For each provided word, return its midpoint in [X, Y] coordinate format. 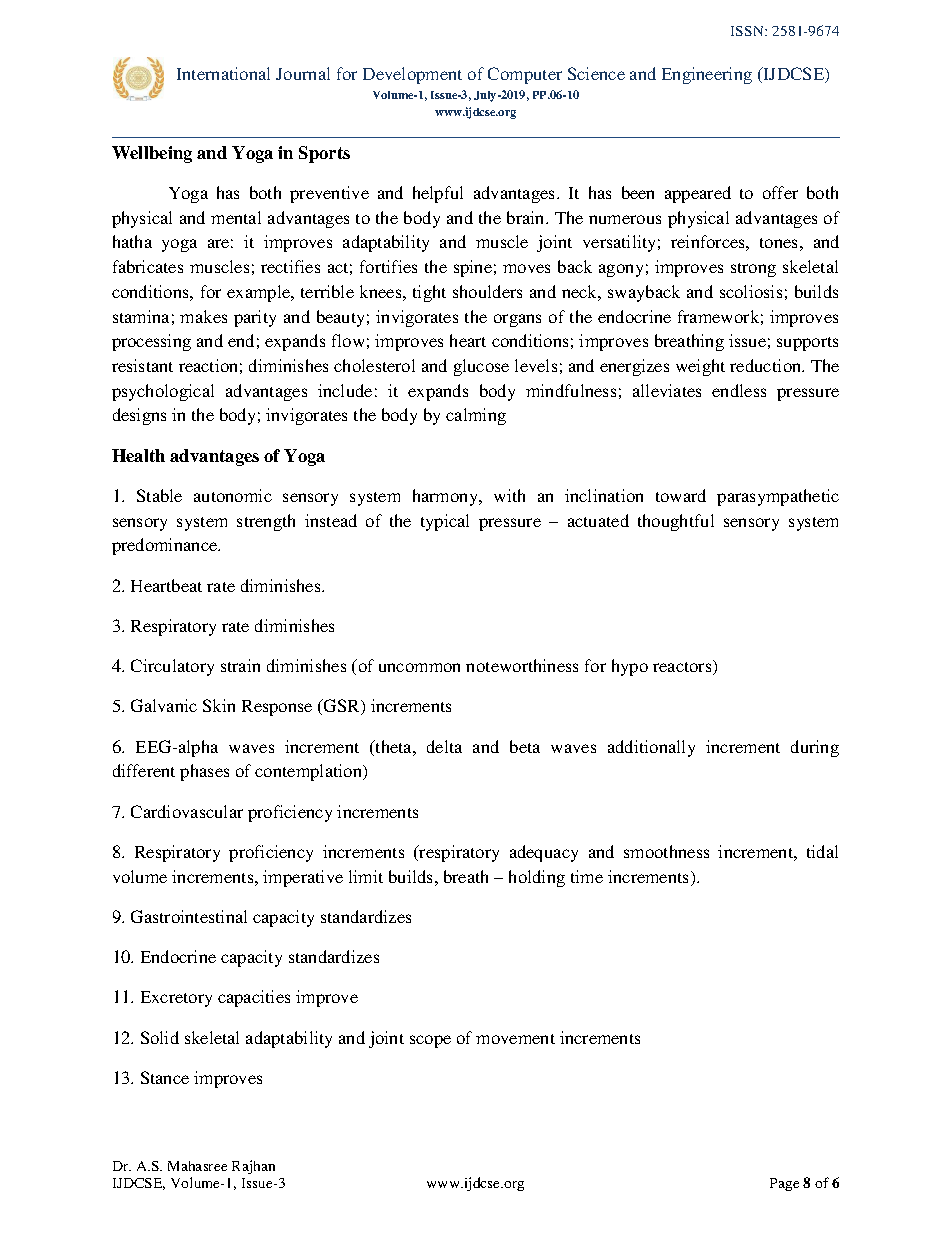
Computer [525, 75]
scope [430, 1041]
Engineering [707, 75]
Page [784, 1184]
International [223, 73]
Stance [165, 1077]
